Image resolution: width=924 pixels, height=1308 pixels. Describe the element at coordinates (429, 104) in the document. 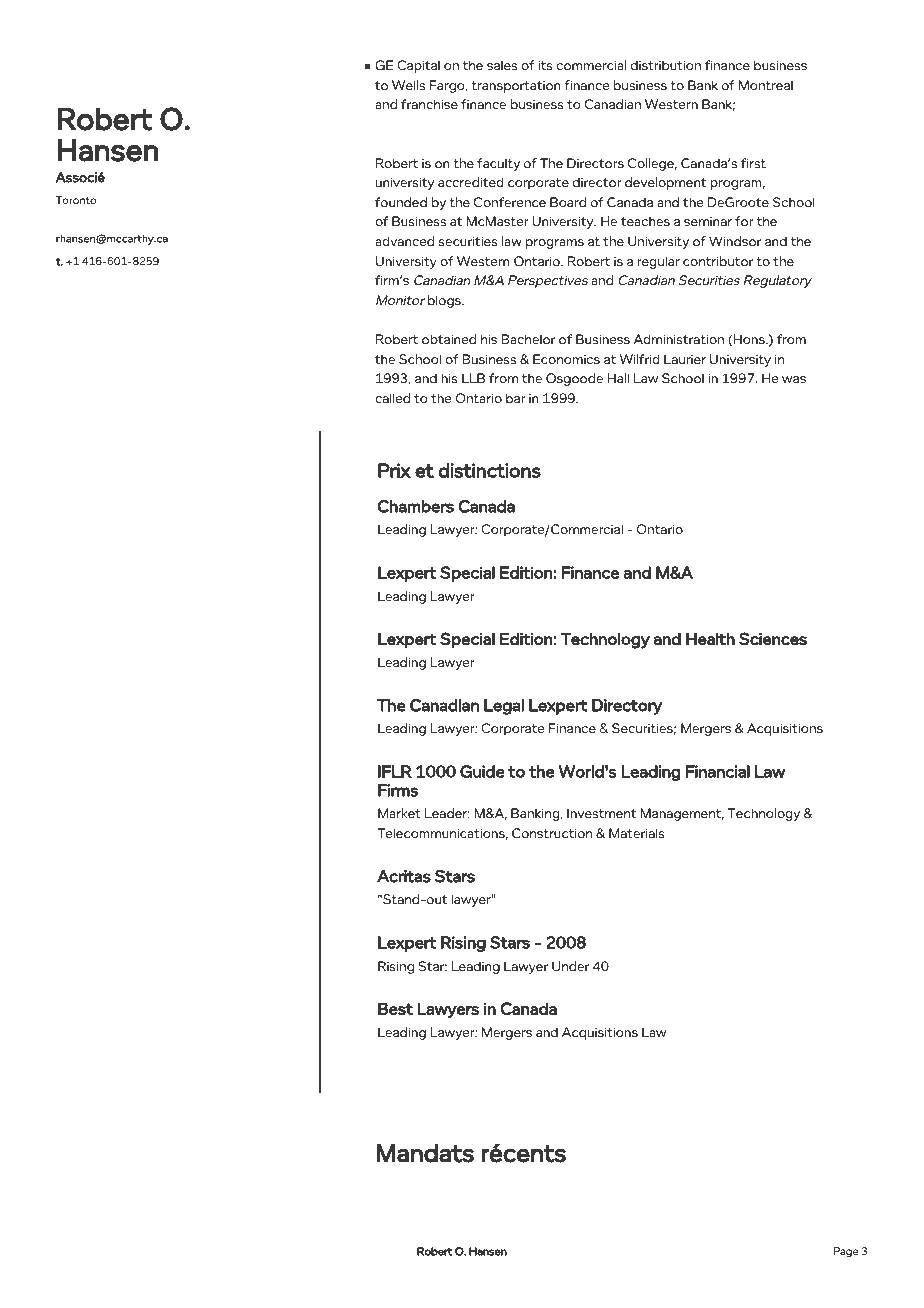

I see `franchise` at that location.
